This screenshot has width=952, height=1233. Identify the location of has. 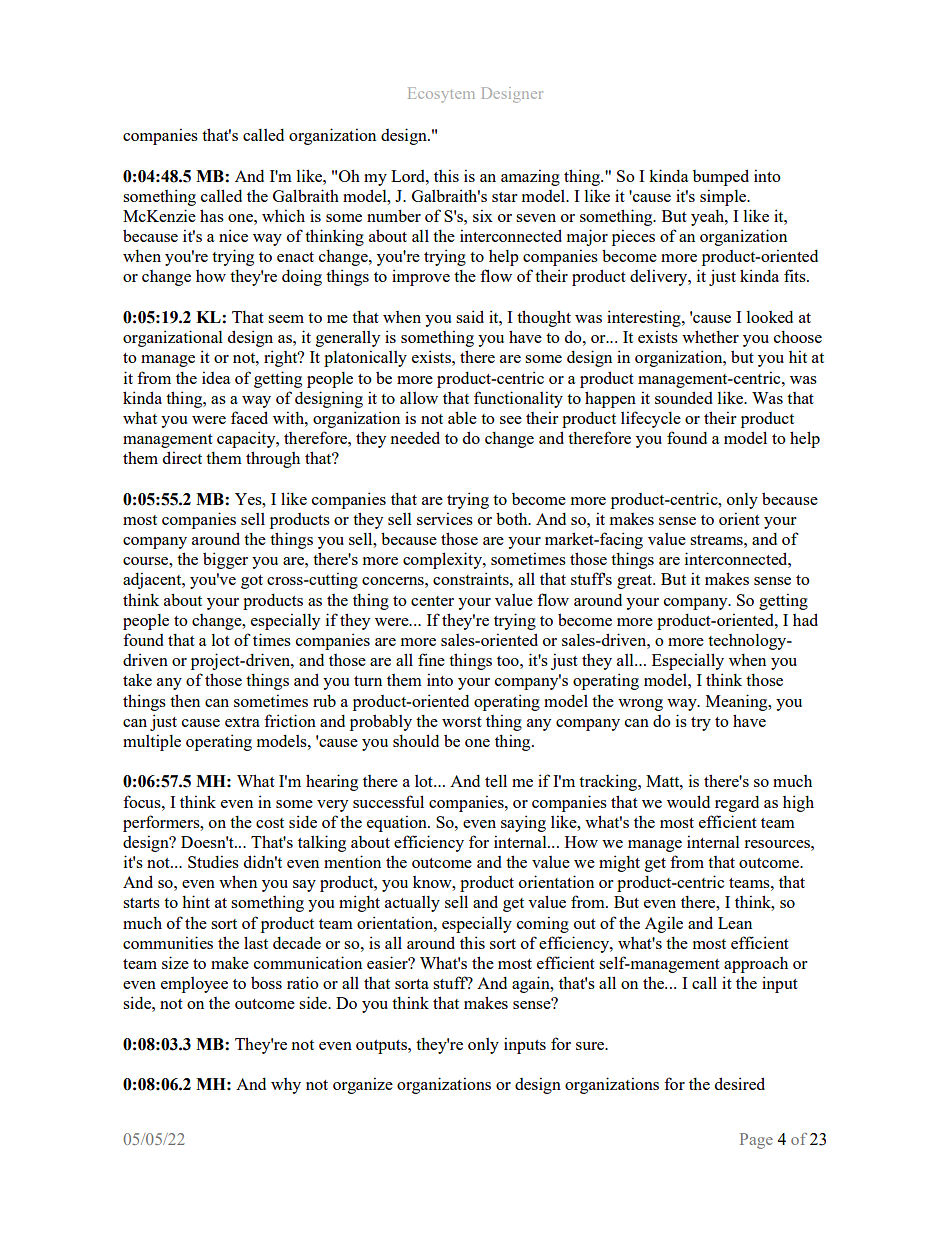
(212, 215).
